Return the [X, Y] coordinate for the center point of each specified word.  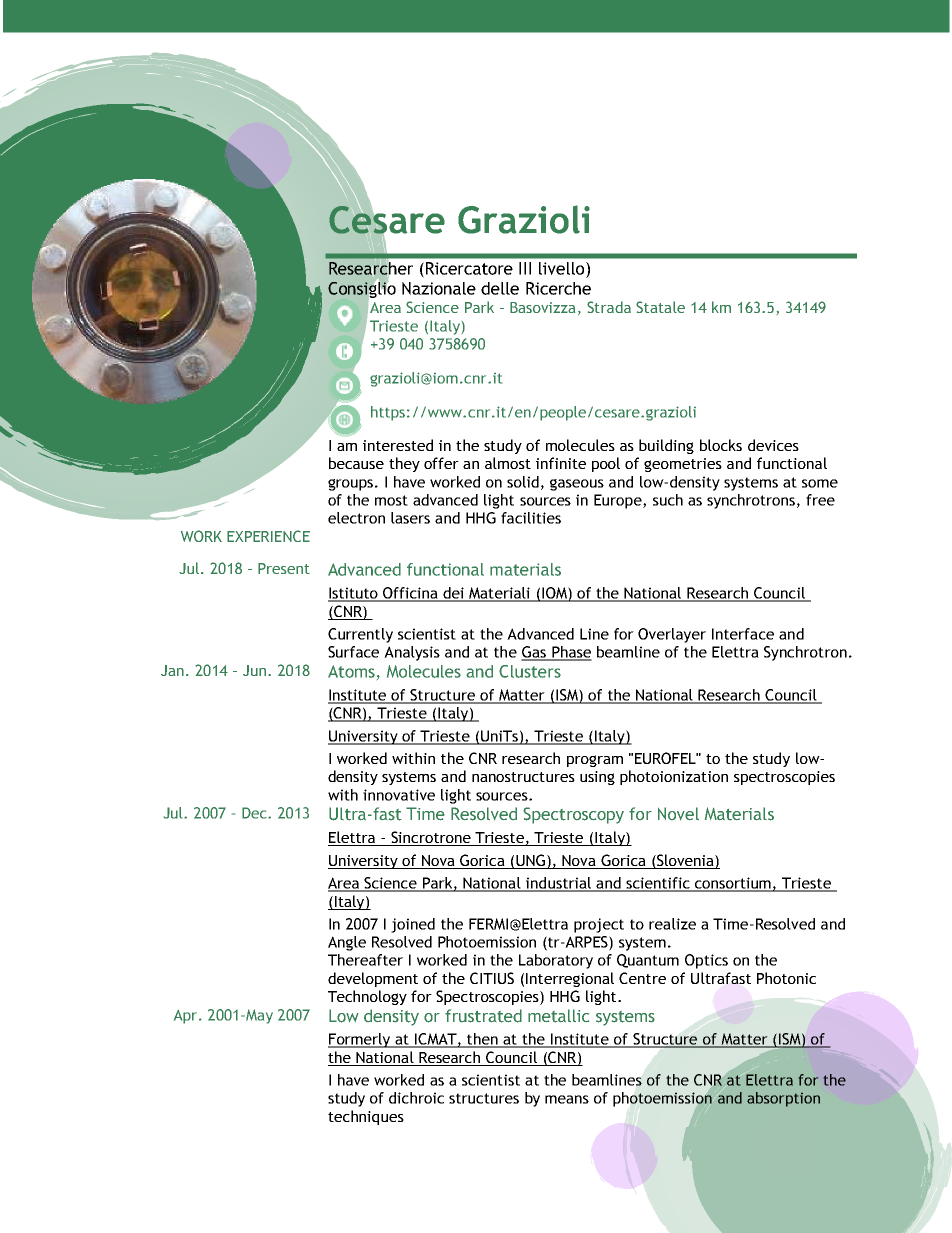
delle [500, 288]
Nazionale [439, 288]
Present [284, 568]
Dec [255, 813]
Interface [743, 634]
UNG [530, 861]
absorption [783, 1099]
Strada [609, 307]
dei [453, 594]
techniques [366, 1117]
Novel [678, 813]
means [567, 1099]
